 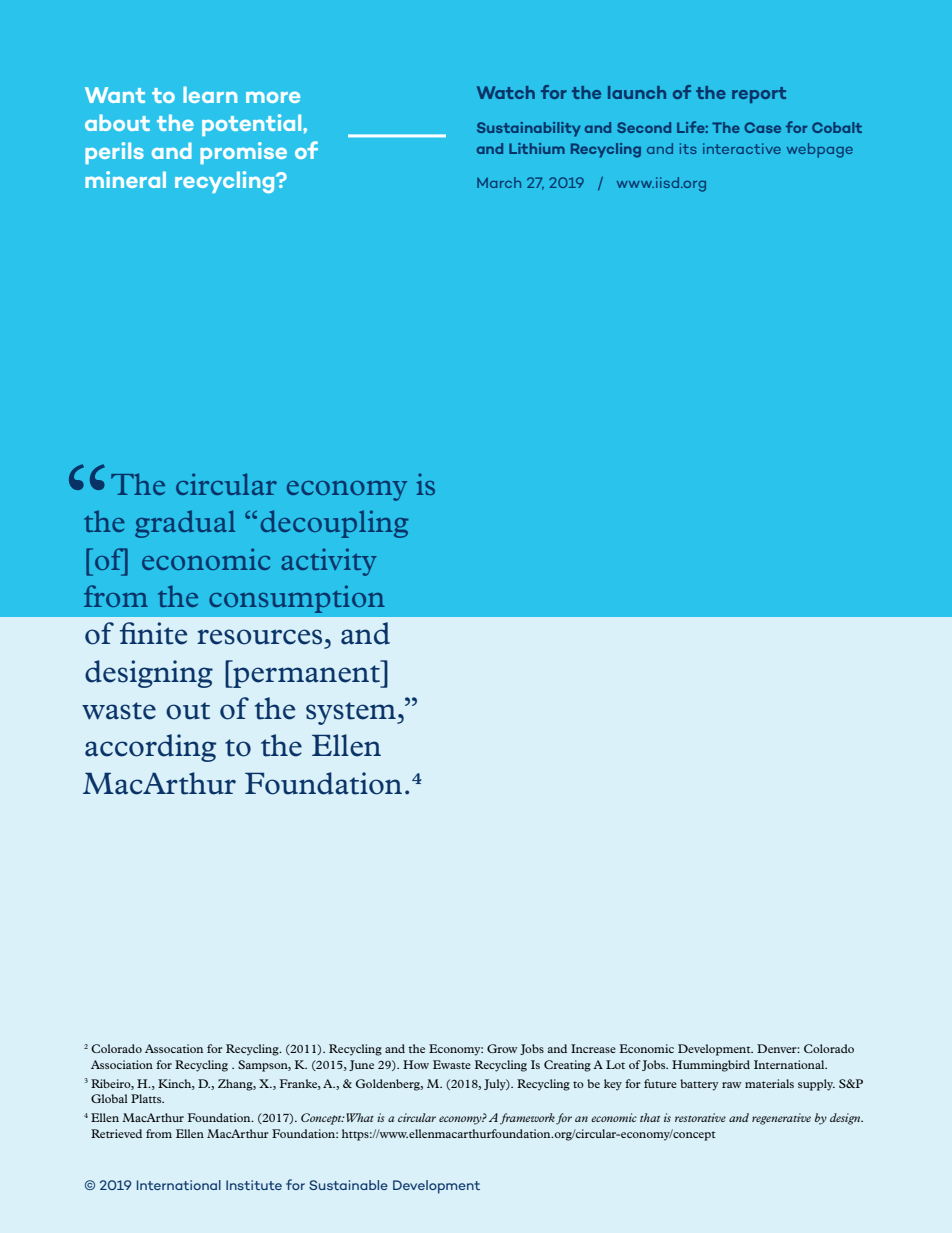 I want to click on interactive, so click(x=742, y=148).
